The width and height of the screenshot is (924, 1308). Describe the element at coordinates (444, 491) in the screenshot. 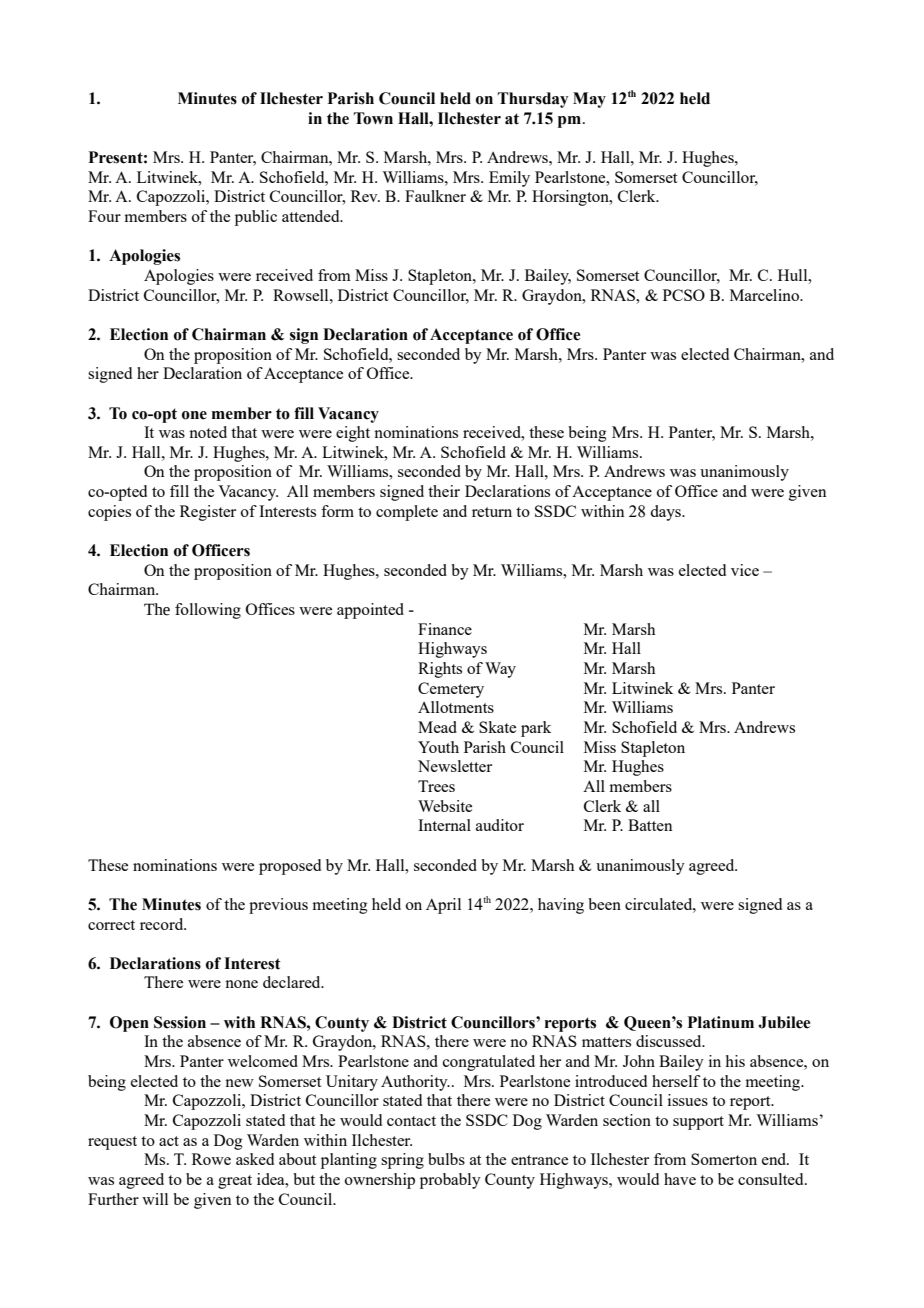

I see `their` at that location.
